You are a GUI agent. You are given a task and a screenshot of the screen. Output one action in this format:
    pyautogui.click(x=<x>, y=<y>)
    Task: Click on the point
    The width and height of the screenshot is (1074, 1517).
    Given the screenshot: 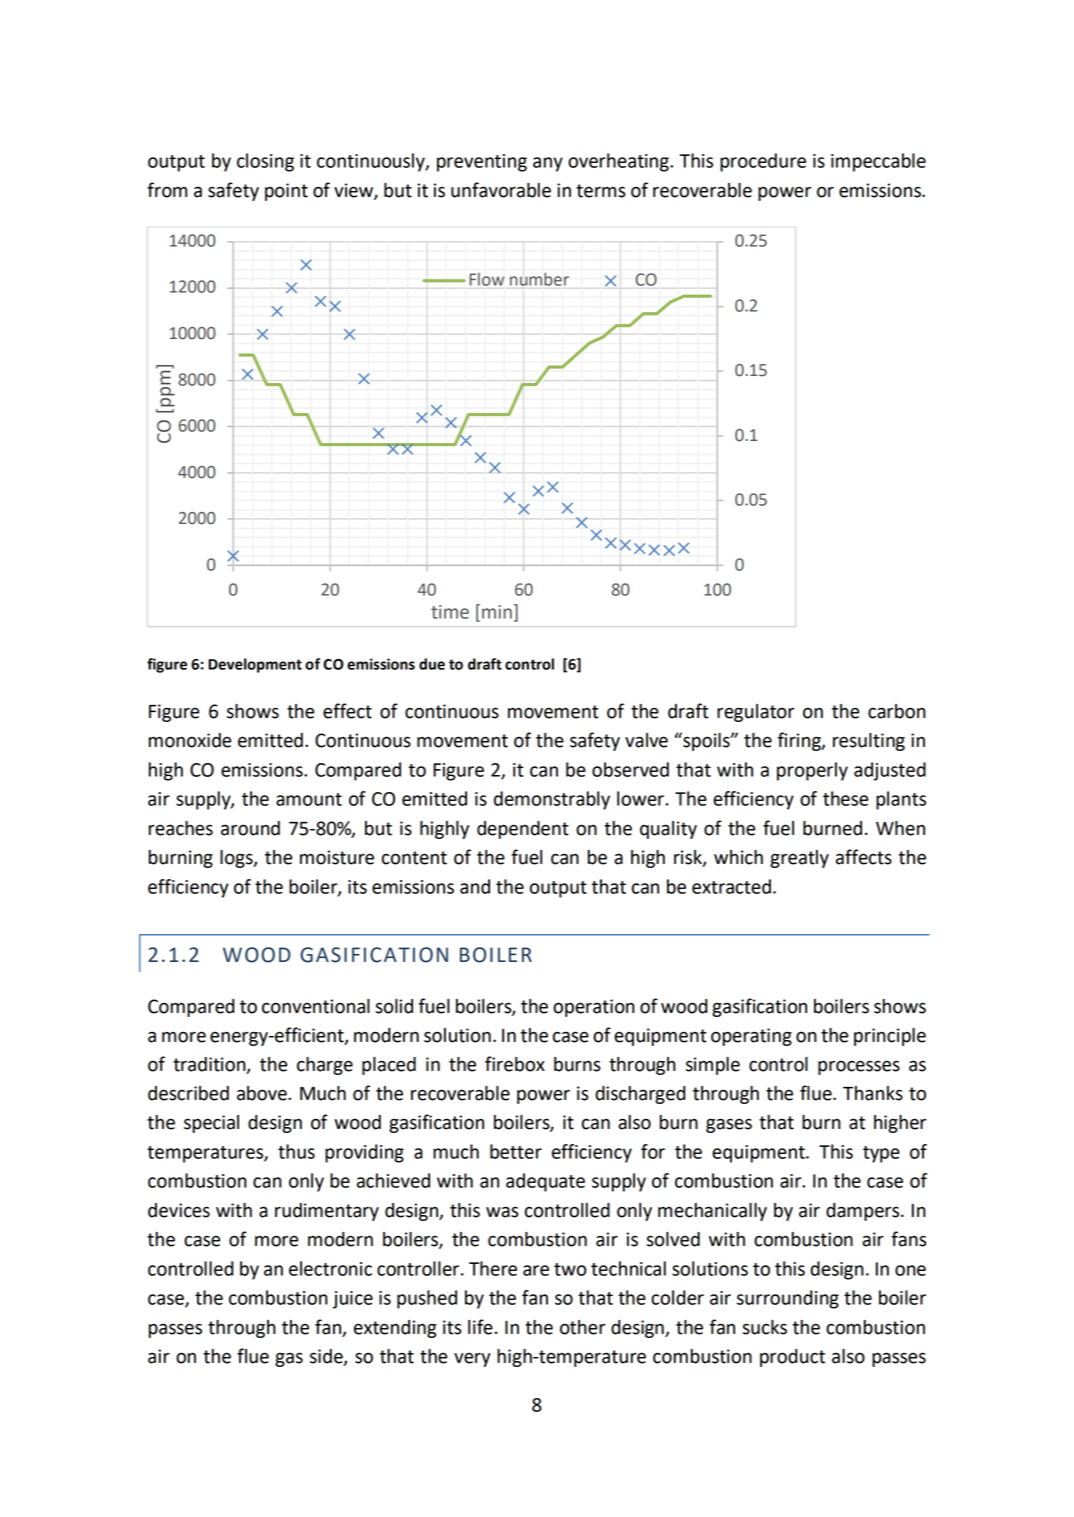 What is the action you would take?
    pyautogui.click(x=286, y=192)
